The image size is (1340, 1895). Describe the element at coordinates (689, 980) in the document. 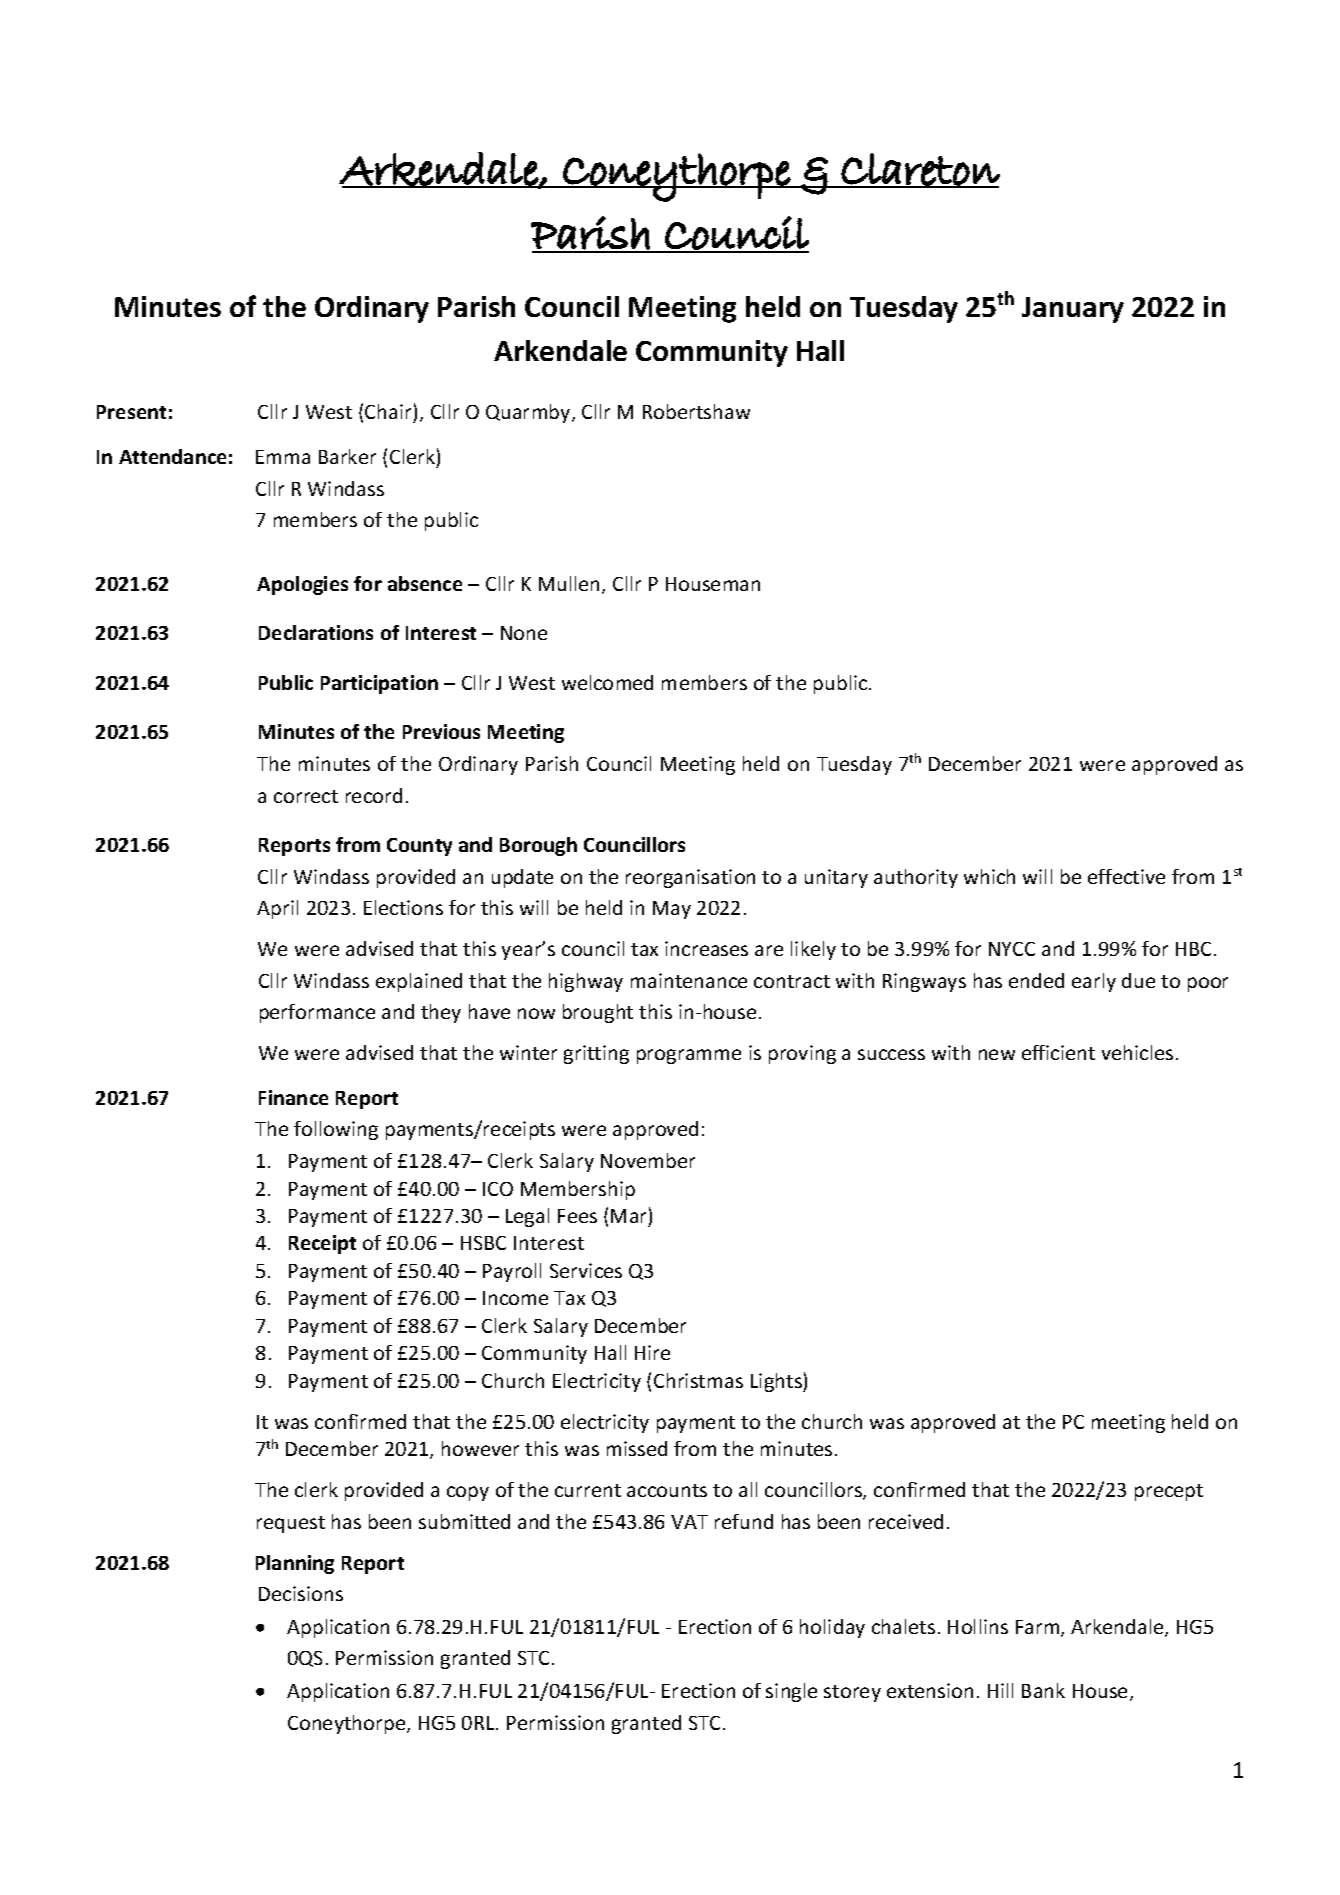

I see `maintenance` at that location.
